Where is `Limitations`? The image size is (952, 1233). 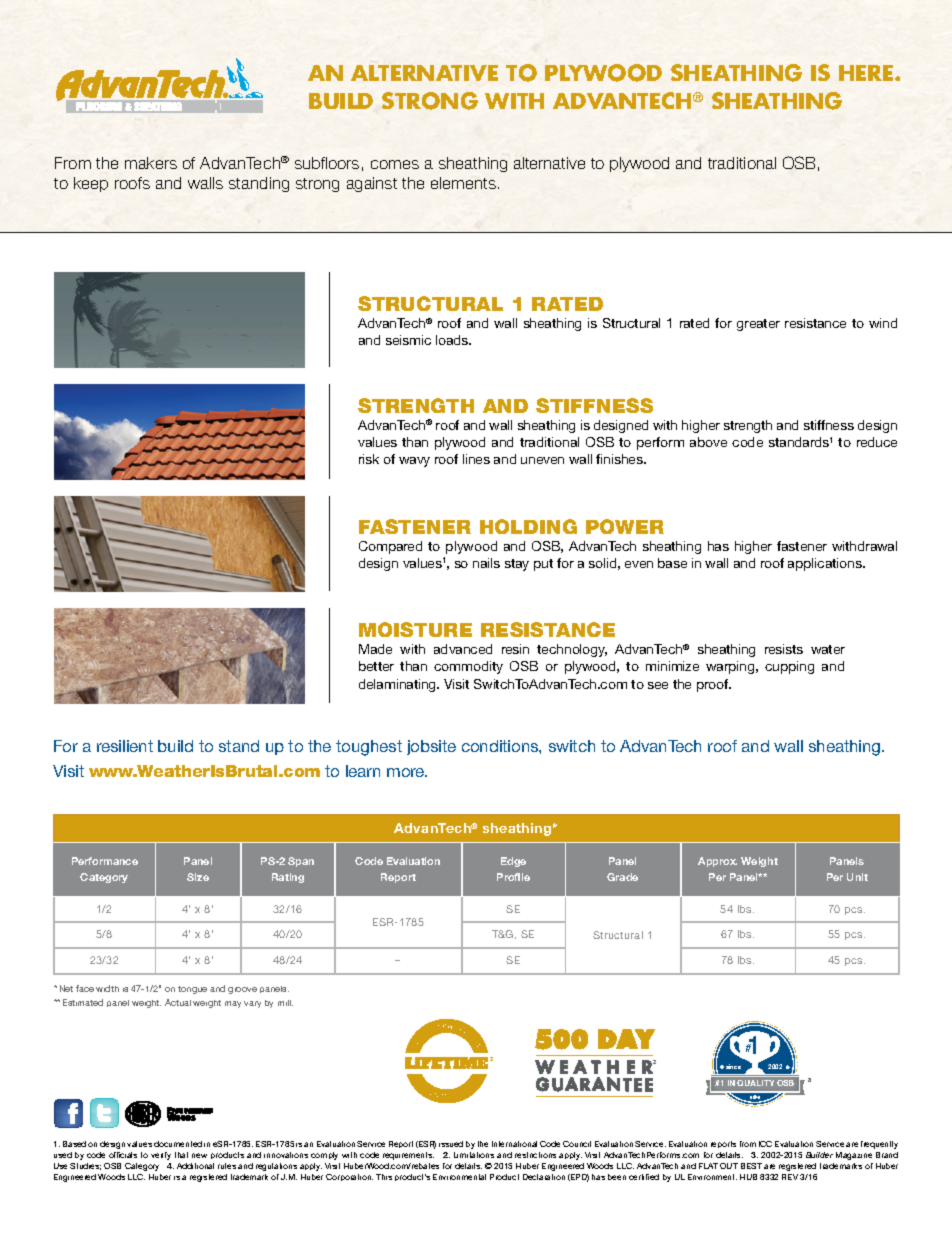
Limitations is located at coordinates (474, 1155).
